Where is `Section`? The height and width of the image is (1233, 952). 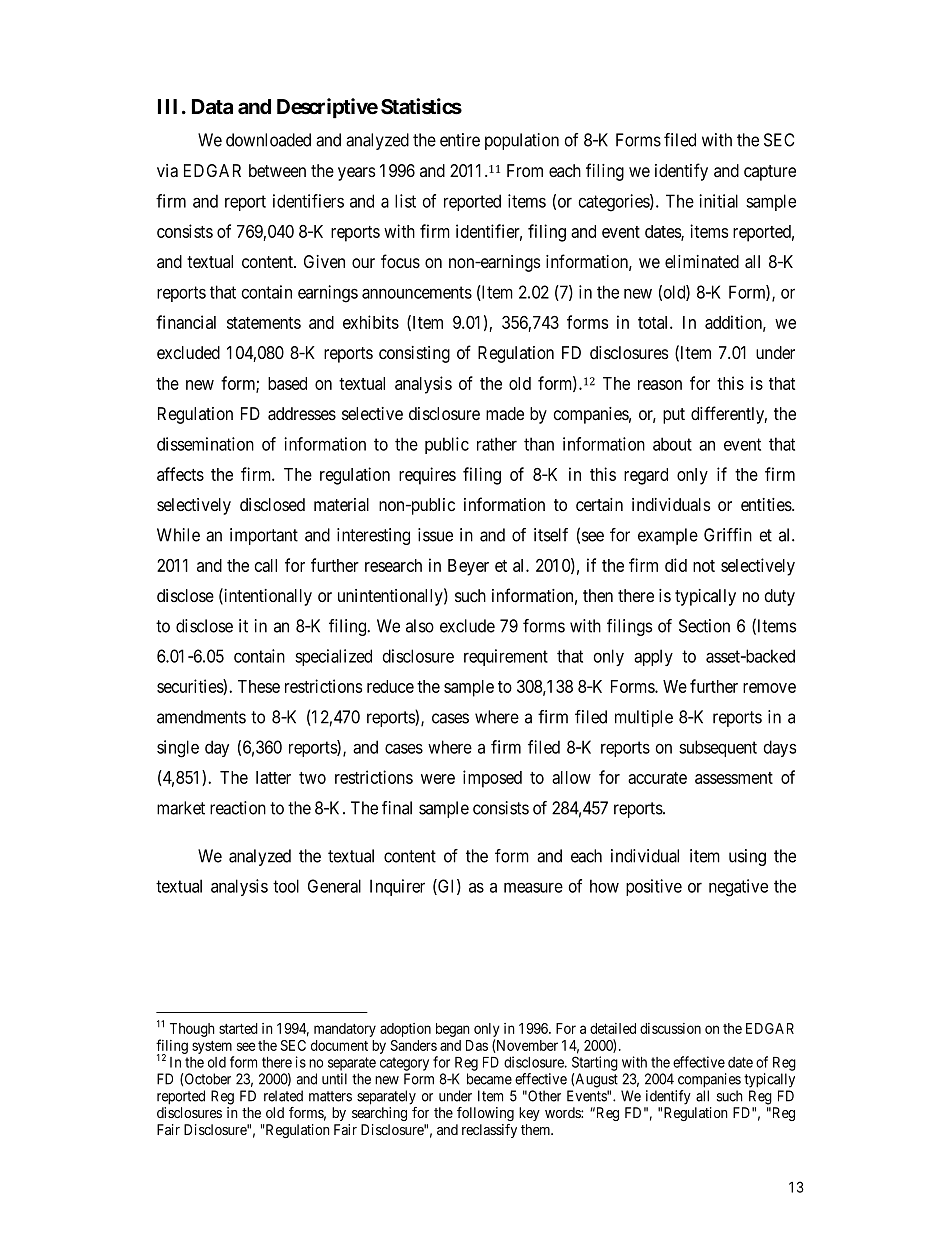 Section is located at coordinates (704, 626).
